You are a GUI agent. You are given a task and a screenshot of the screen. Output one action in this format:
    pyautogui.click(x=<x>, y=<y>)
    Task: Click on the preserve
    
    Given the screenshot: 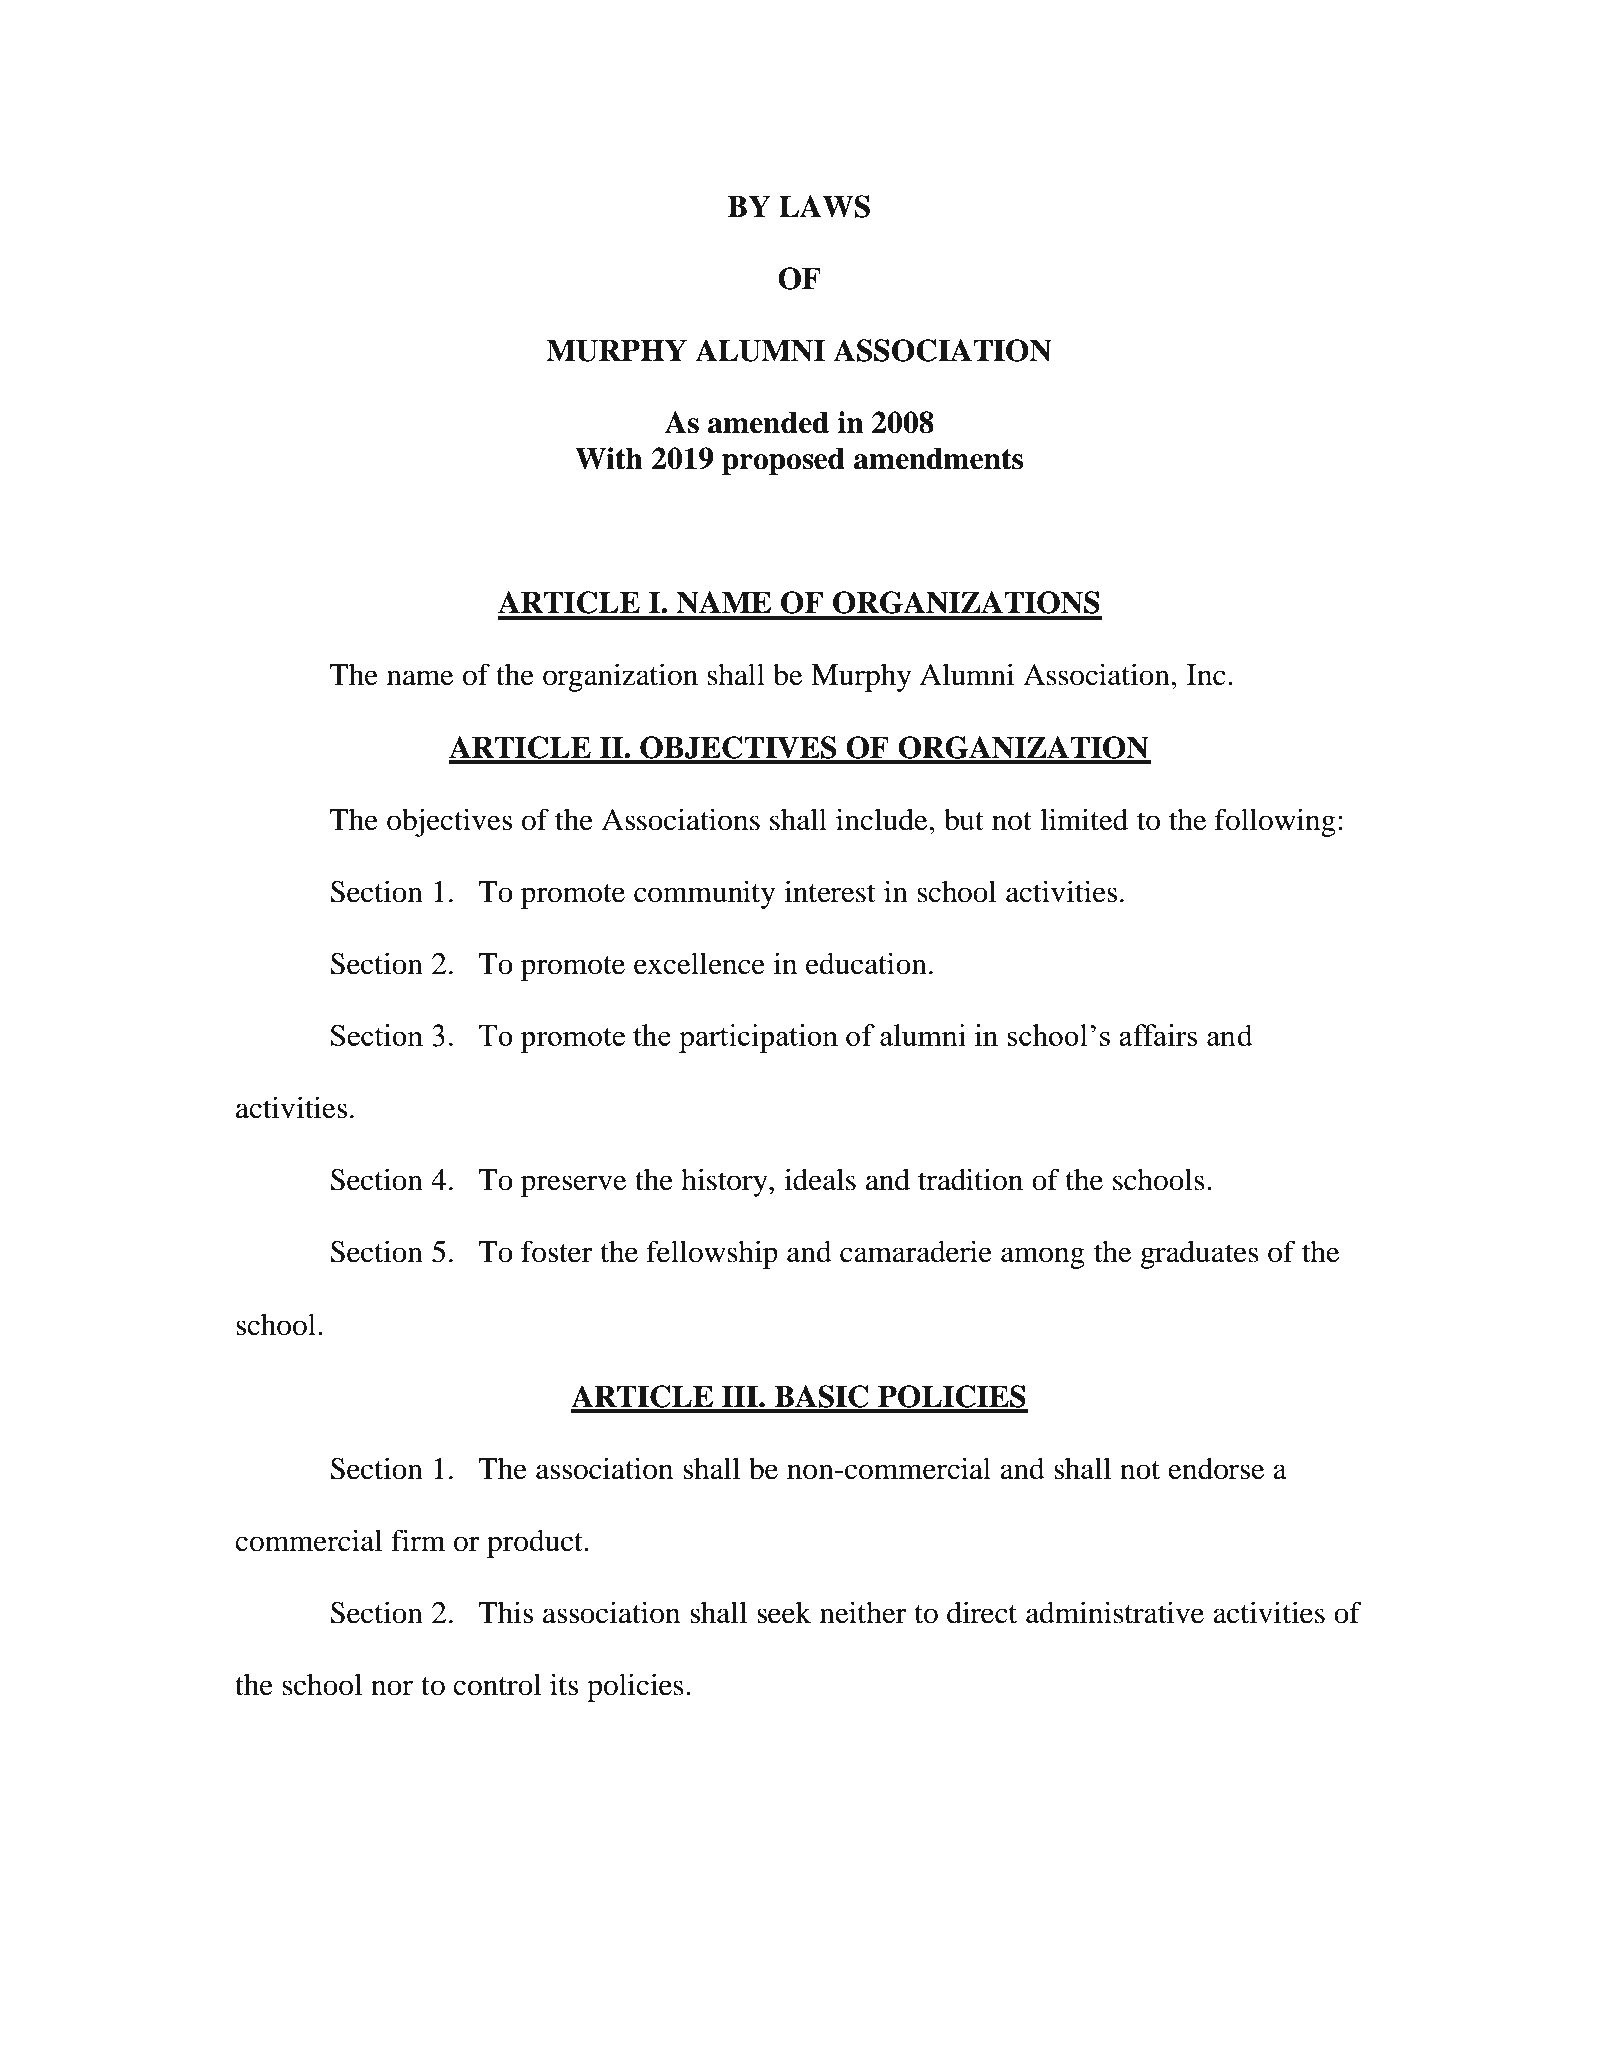 What is the action you would take?
    pyautogui.click(x=574, y=1186)
